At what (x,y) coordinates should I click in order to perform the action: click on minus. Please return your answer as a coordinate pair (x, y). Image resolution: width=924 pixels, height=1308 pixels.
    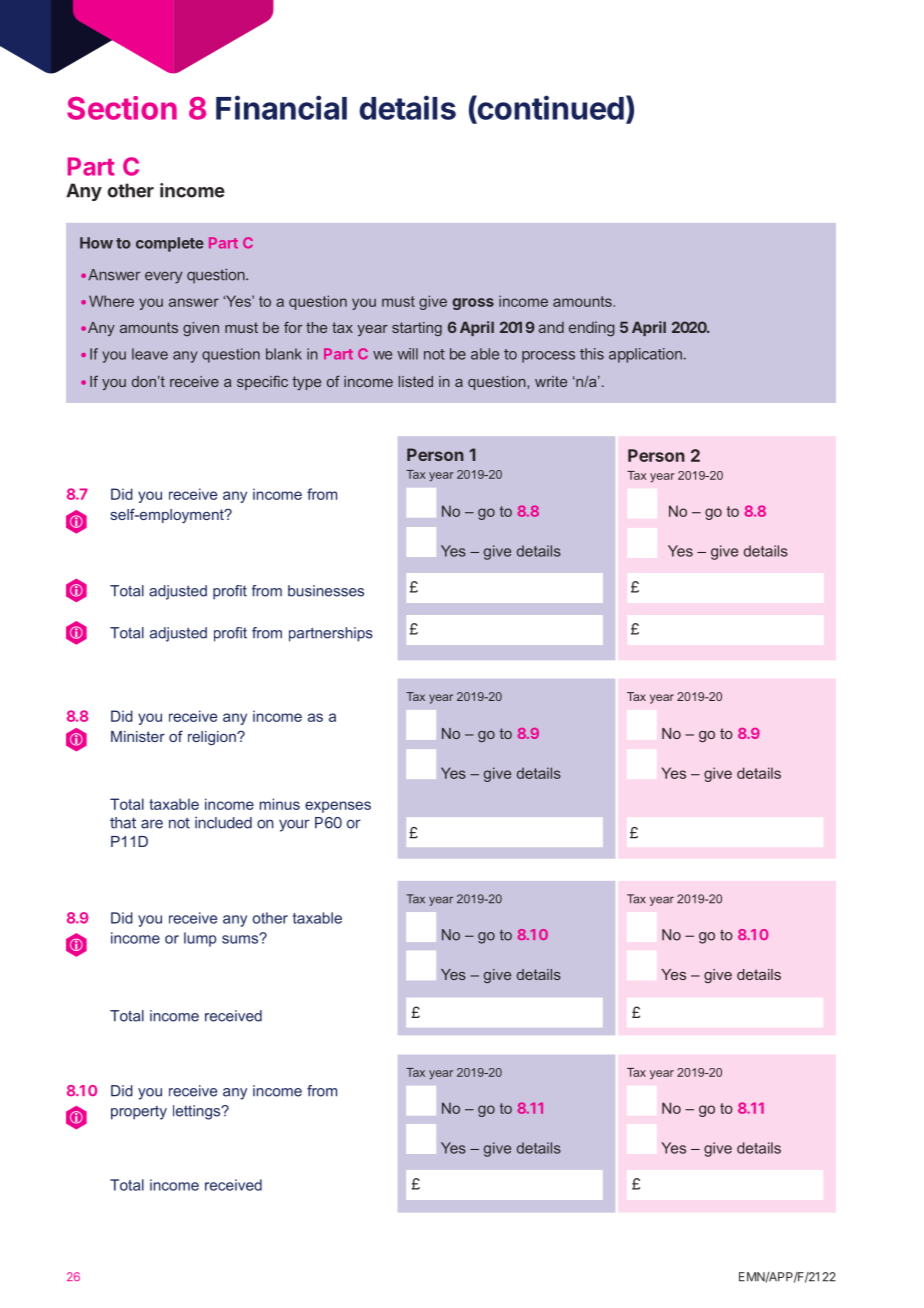
    Looking at the image, I should click on (279, 804).
